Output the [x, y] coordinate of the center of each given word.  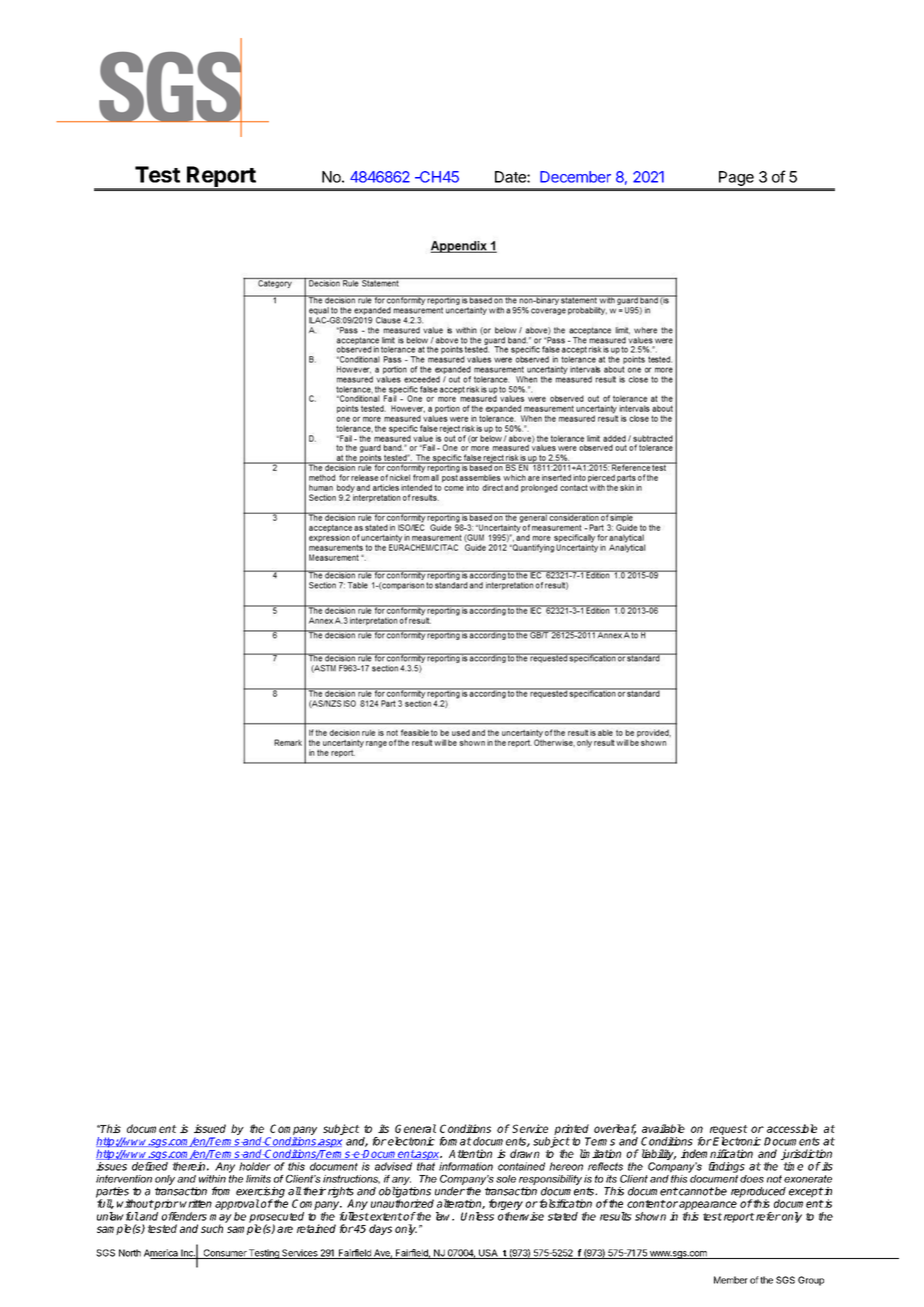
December [575, 177]
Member [731, 1280]
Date [511, 177]
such [212, 1228]
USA [488, 1254]
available [663, 1128]
